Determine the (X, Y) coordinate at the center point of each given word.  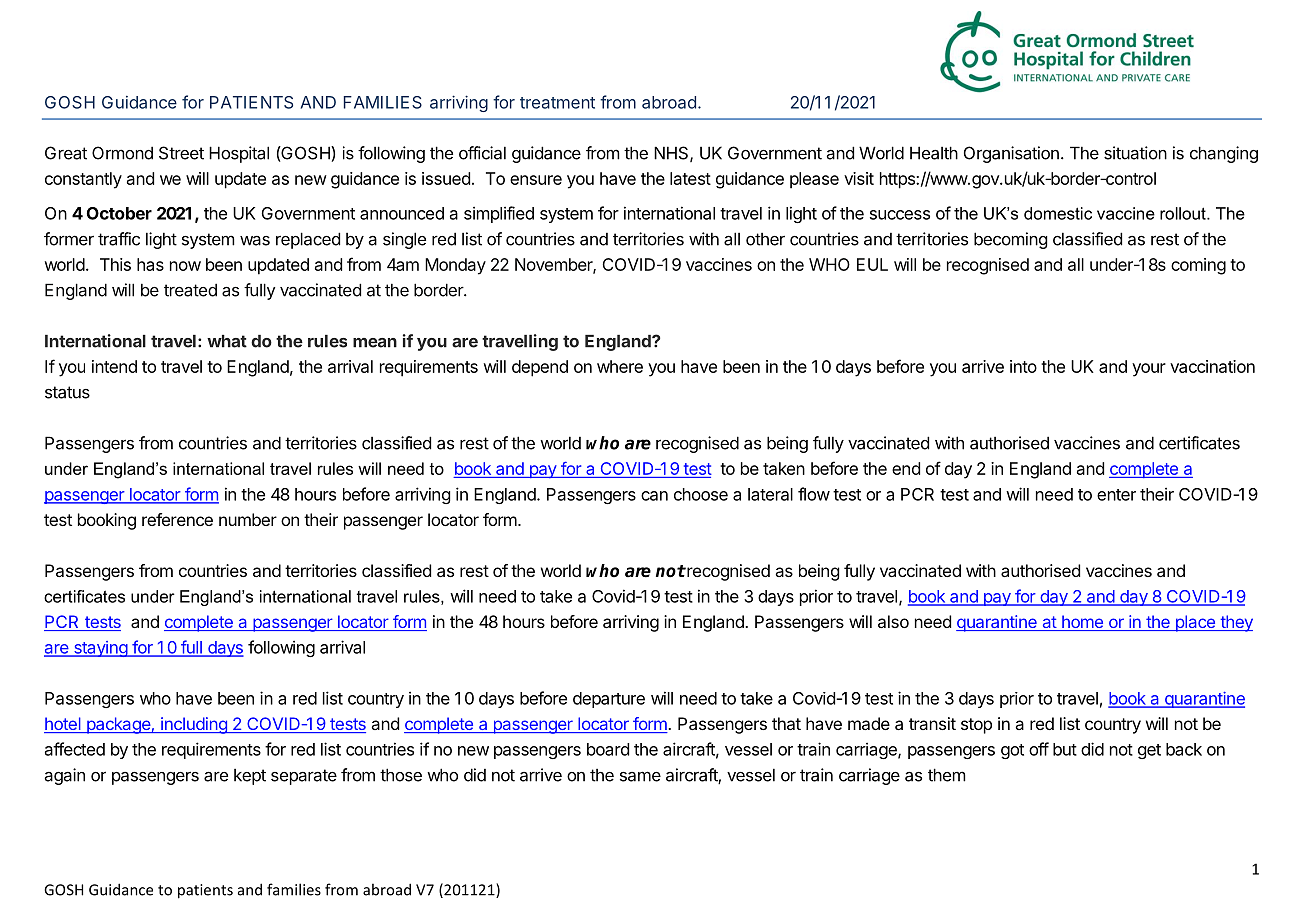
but (1065, 749)
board (608, 749)
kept (250, 777)
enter (1116, 495)
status (67, 392)
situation (1135, 153)
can (654, 496)
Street (181, 153)
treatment (557, 103)
